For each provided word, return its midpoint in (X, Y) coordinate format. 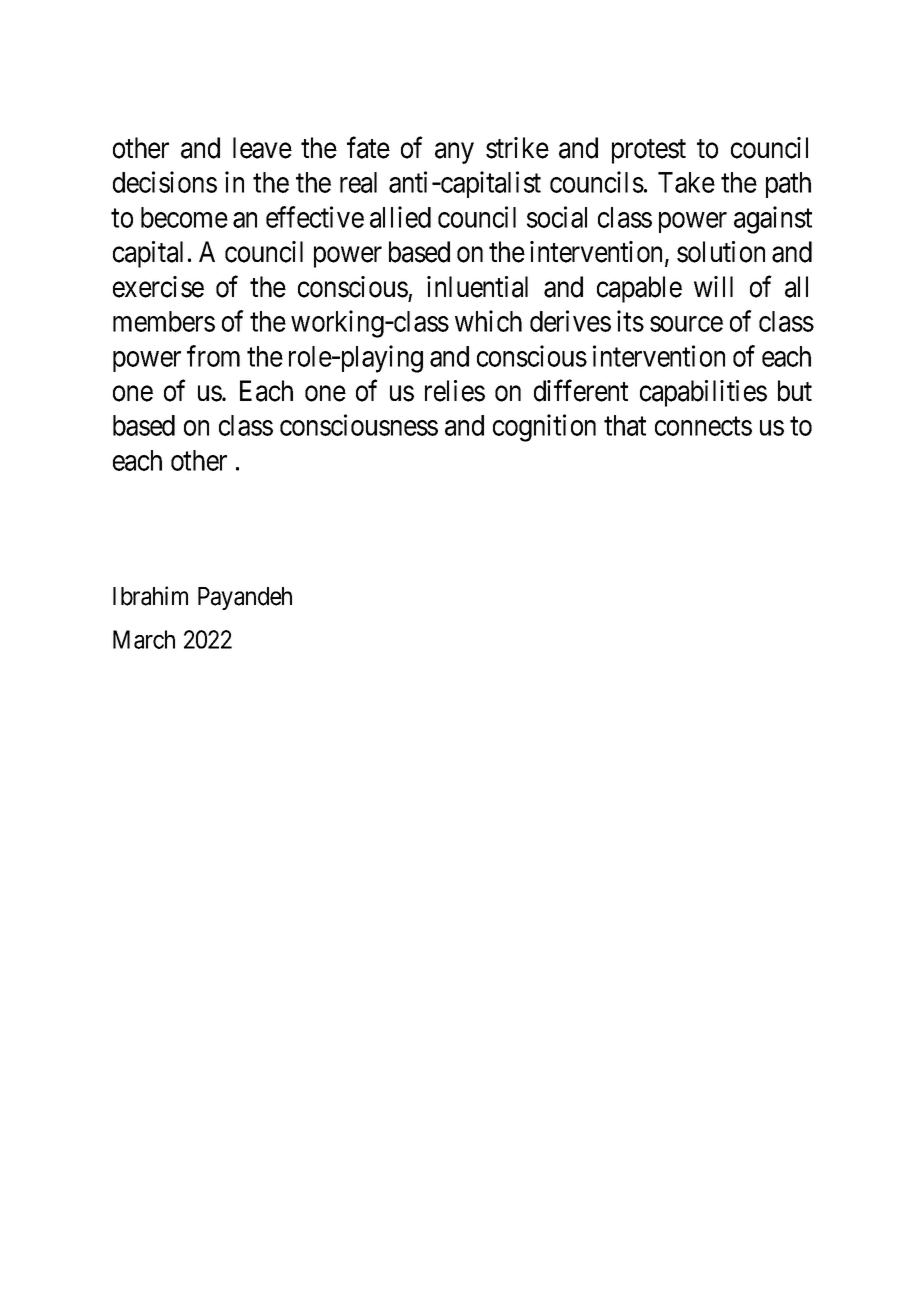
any (454, 153)
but (795, 391)
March (144, 639)
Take (686, 182)
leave (262, 148)
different (581, 391)
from (213, 356)
